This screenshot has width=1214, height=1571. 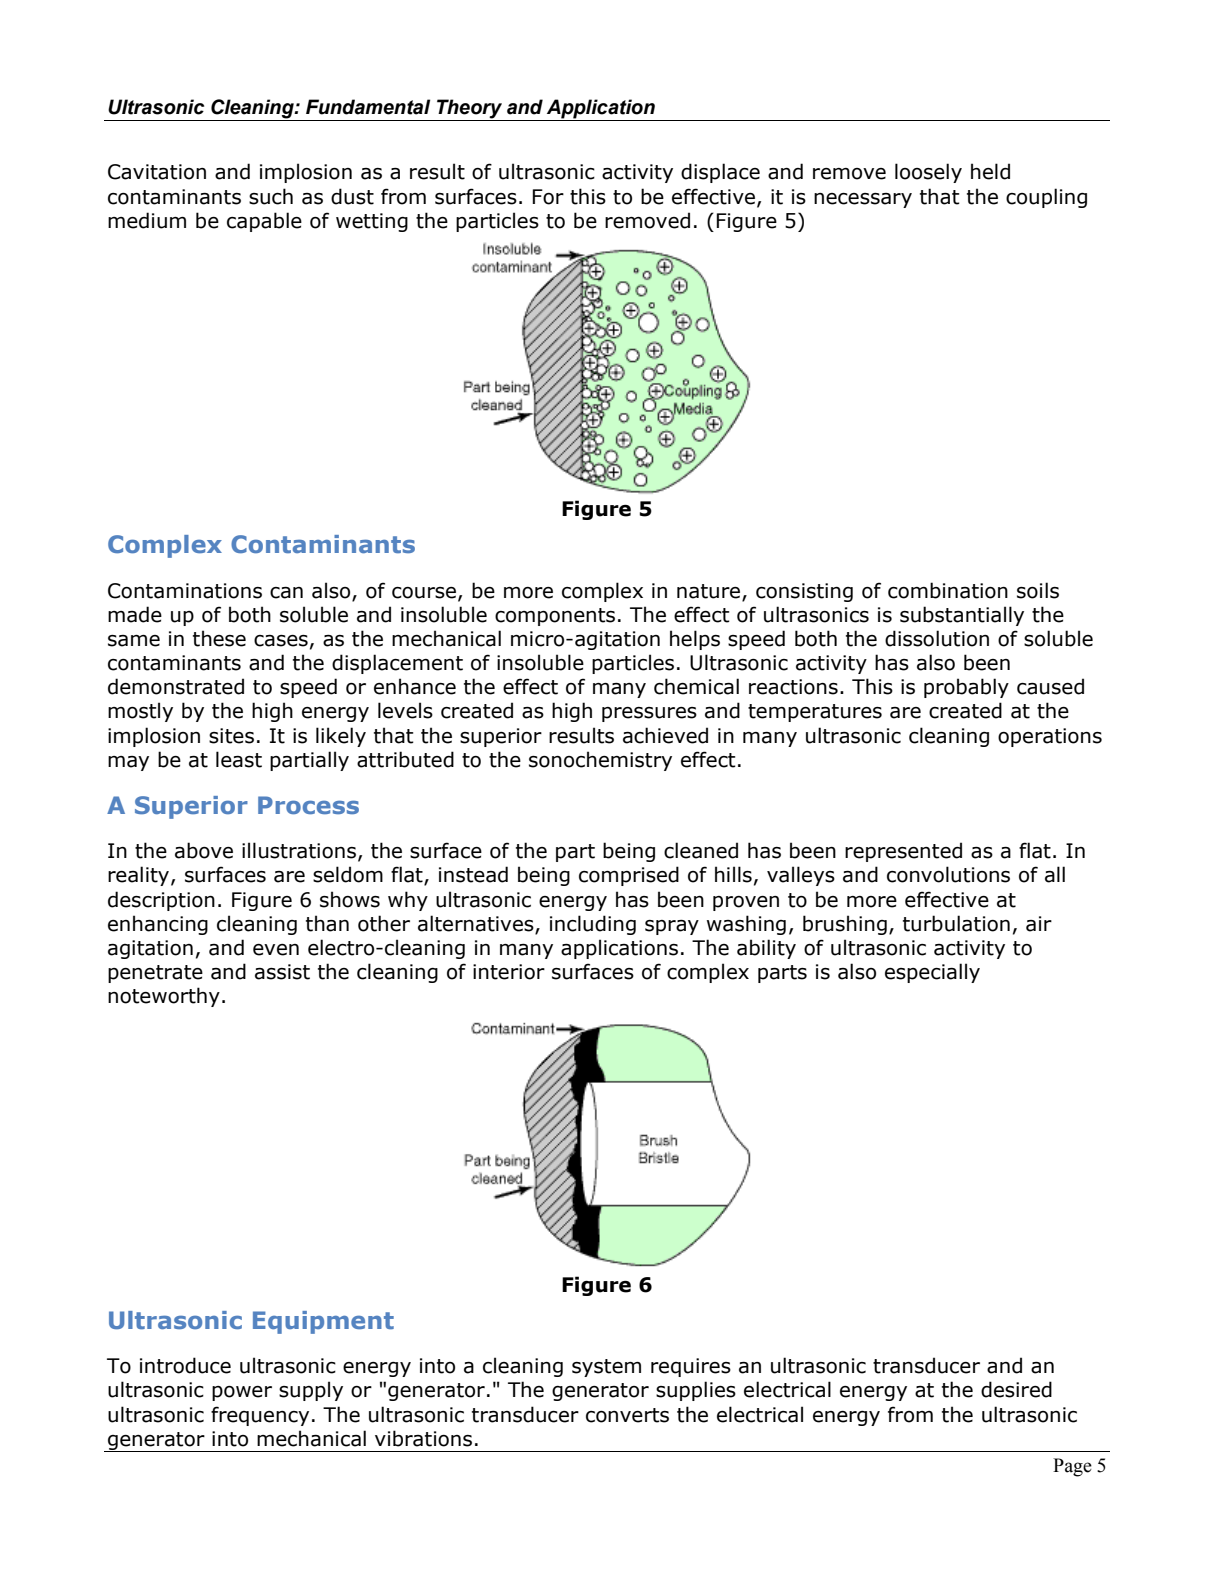 I want to click on such, so click(x=271, y=196).
